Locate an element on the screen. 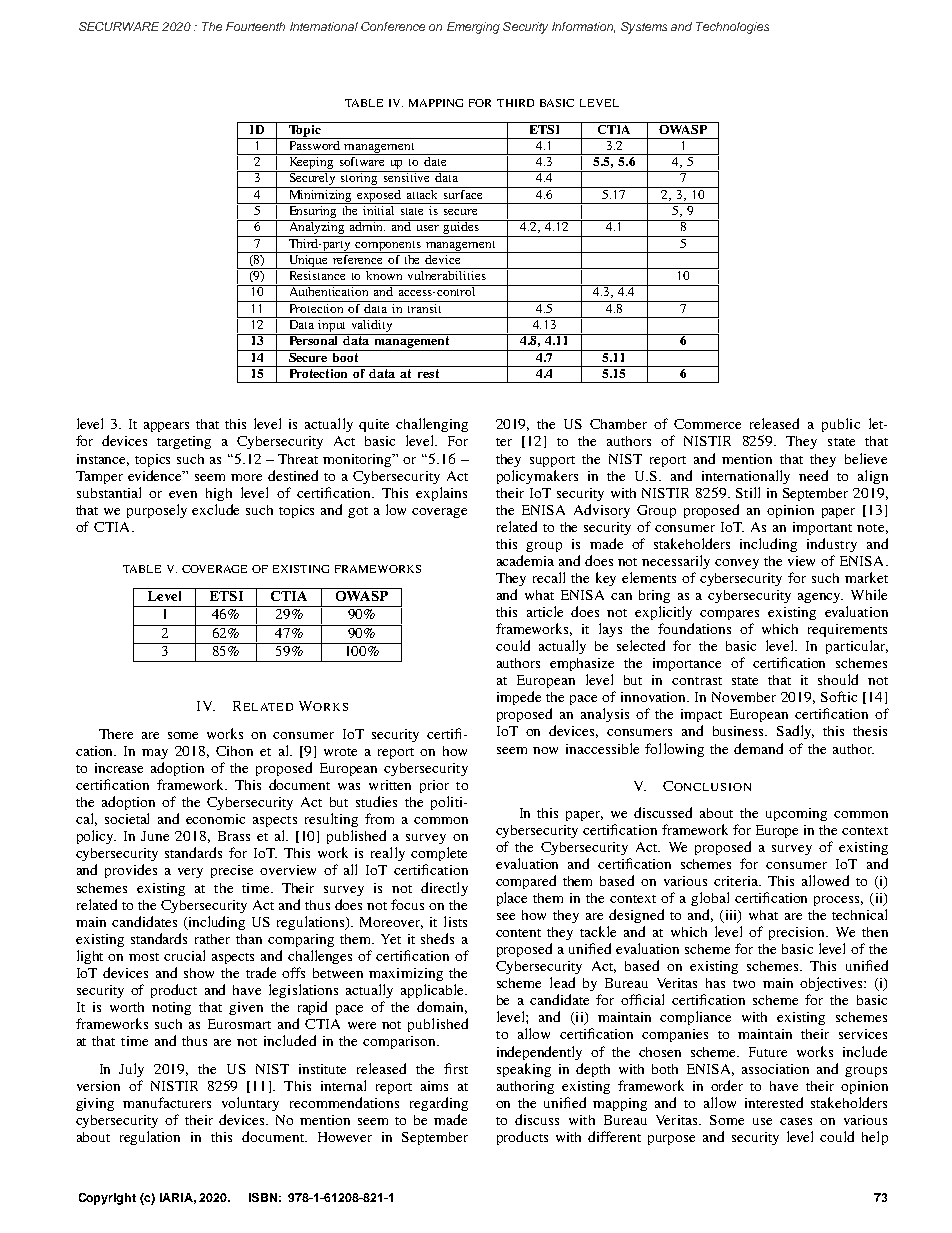 The height and width of the screenshot is (1233, 952). manufacturers is located at coordinates (167, 1102).
